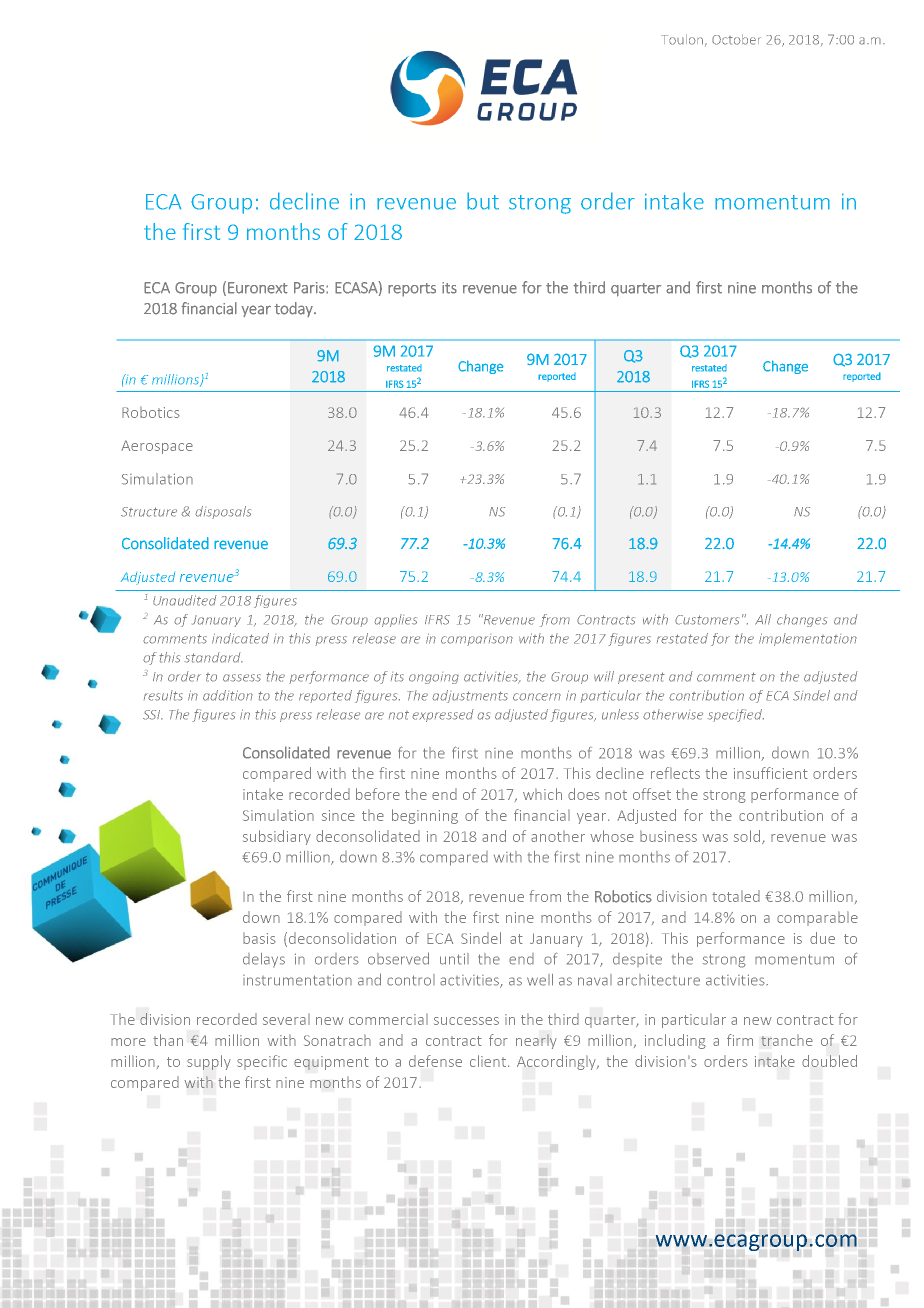  What do you see at coordinates (736, 39) in the screenshot?
I see `October` at bounding box center [736, 39].
